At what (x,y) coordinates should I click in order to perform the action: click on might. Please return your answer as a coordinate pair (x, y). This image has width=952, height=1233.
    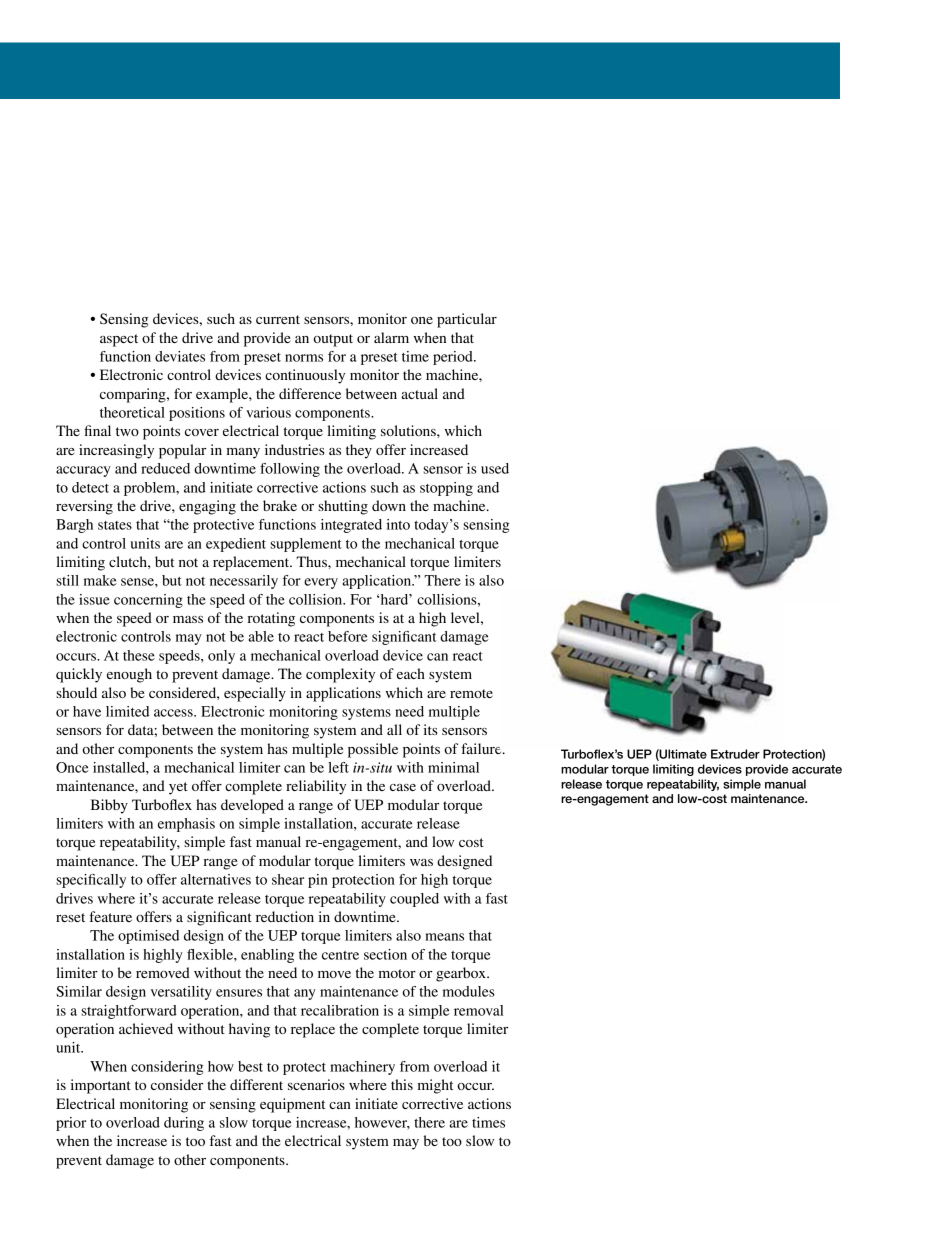
    Looking at the image, I should click on (435, 1086).
